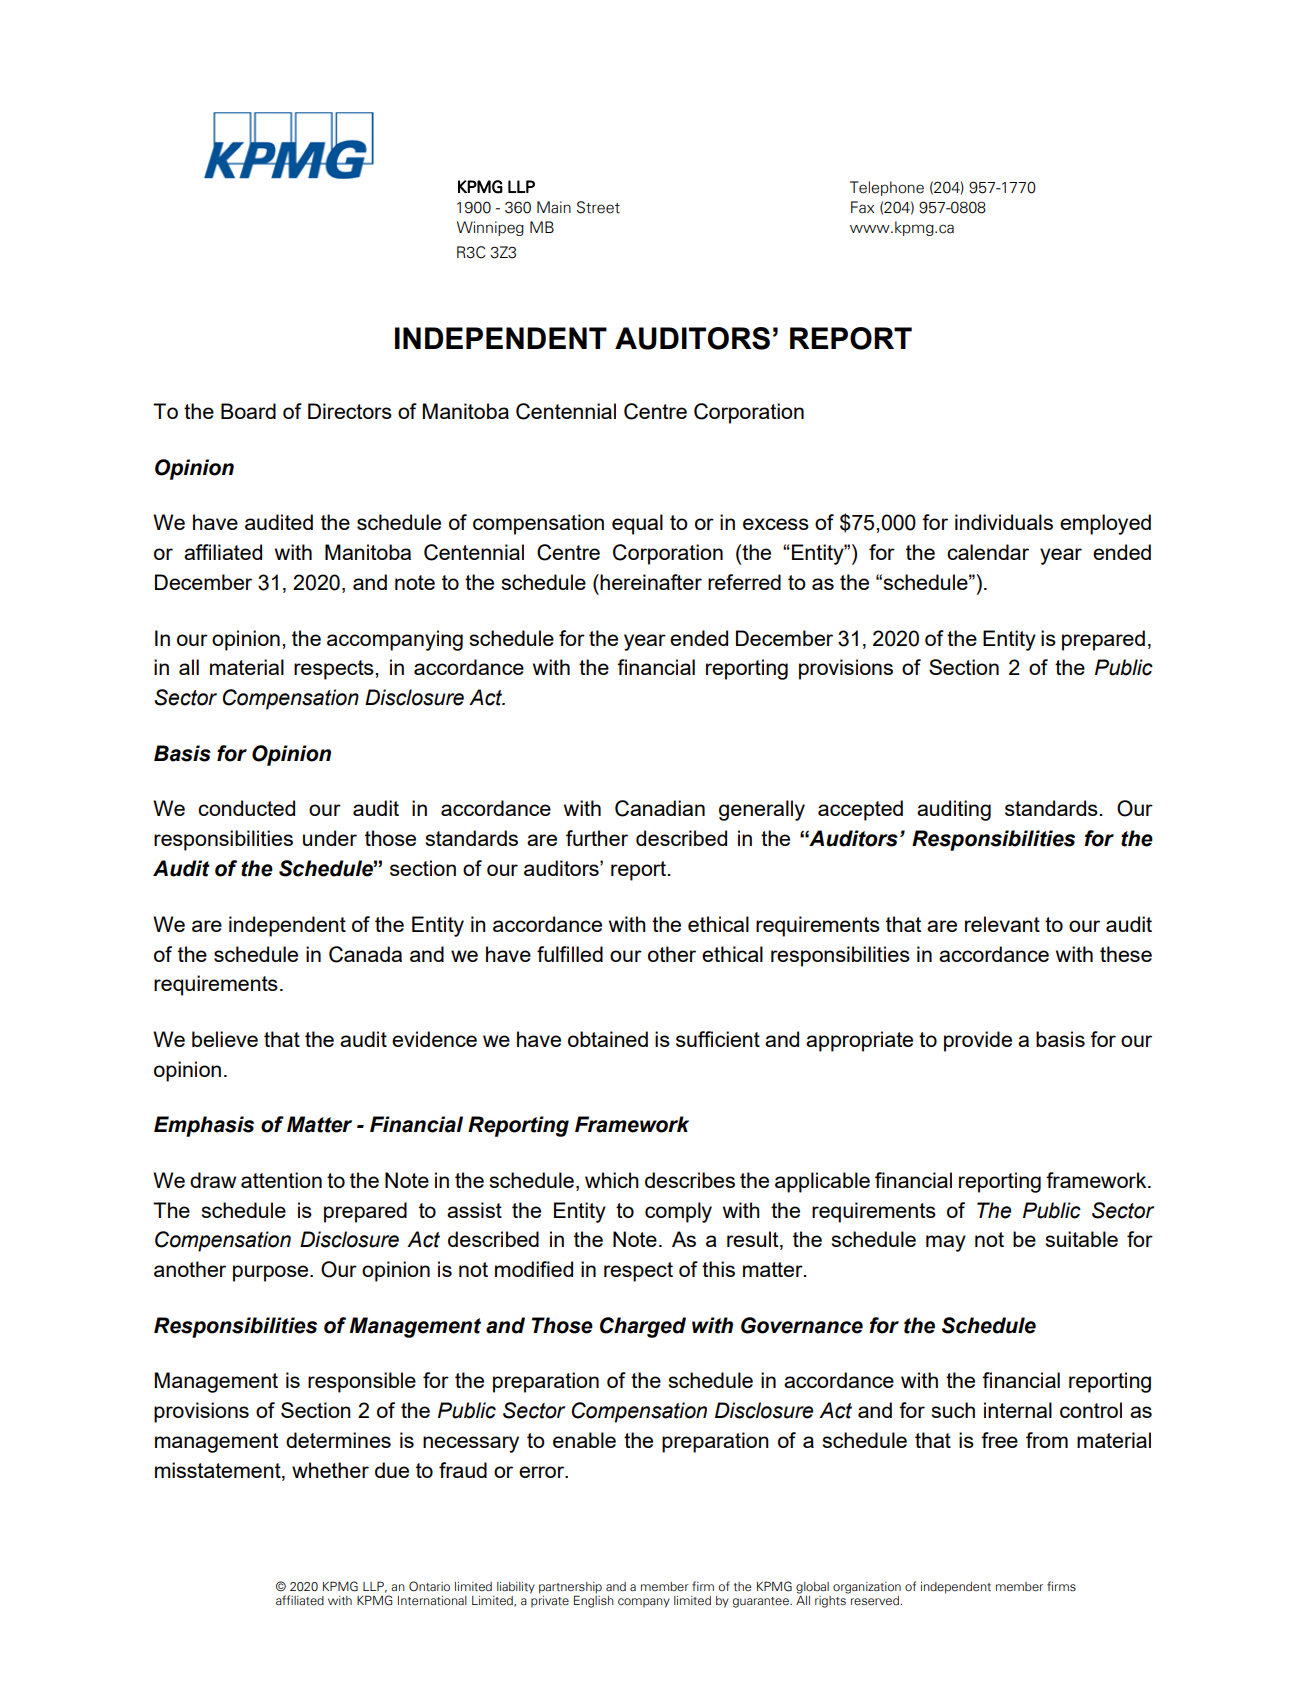 The image size is (1306, 1690). Describe the element at coordinates (1002, 924) in the document. I see `relevant` at that location.
